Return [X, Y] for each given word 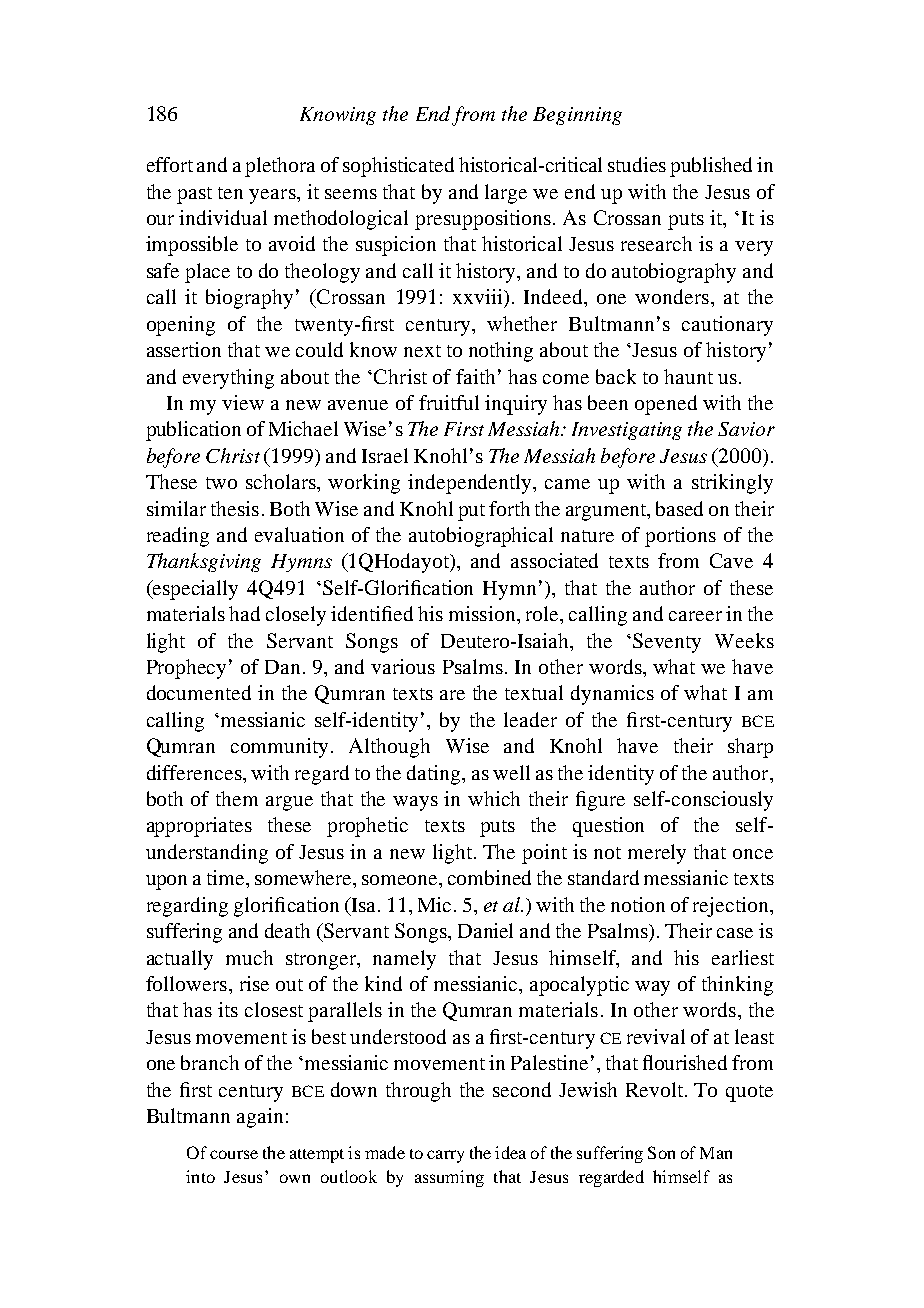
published [711, 167]
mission [483, 613]
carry [445, 1156]
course [234, 1154]
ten [230, 193]
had [244, 613]
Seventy [667, 643]
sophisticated [398, 167]
